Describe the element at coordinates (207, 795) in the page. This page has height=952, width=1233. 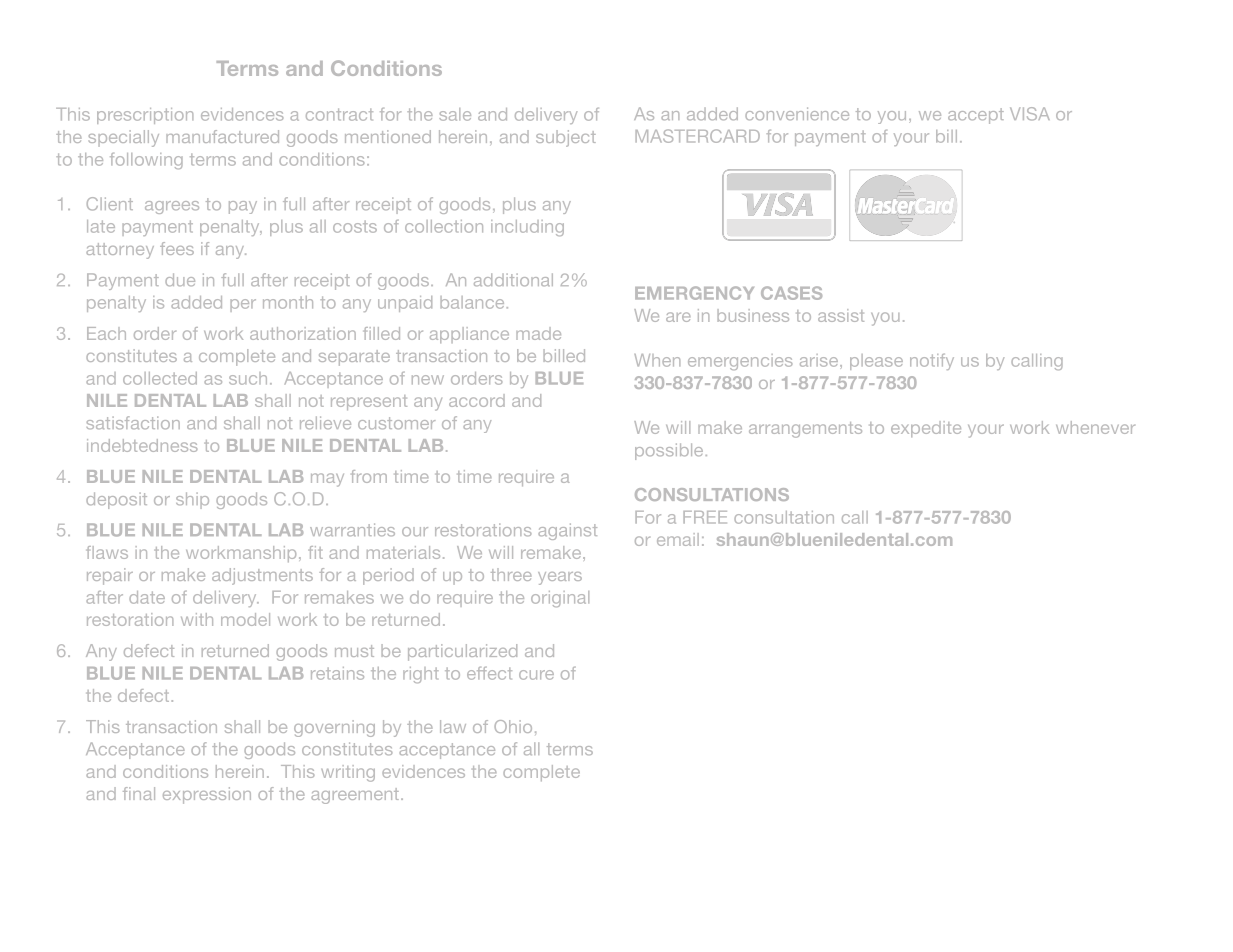
I see `expression` at that location.
